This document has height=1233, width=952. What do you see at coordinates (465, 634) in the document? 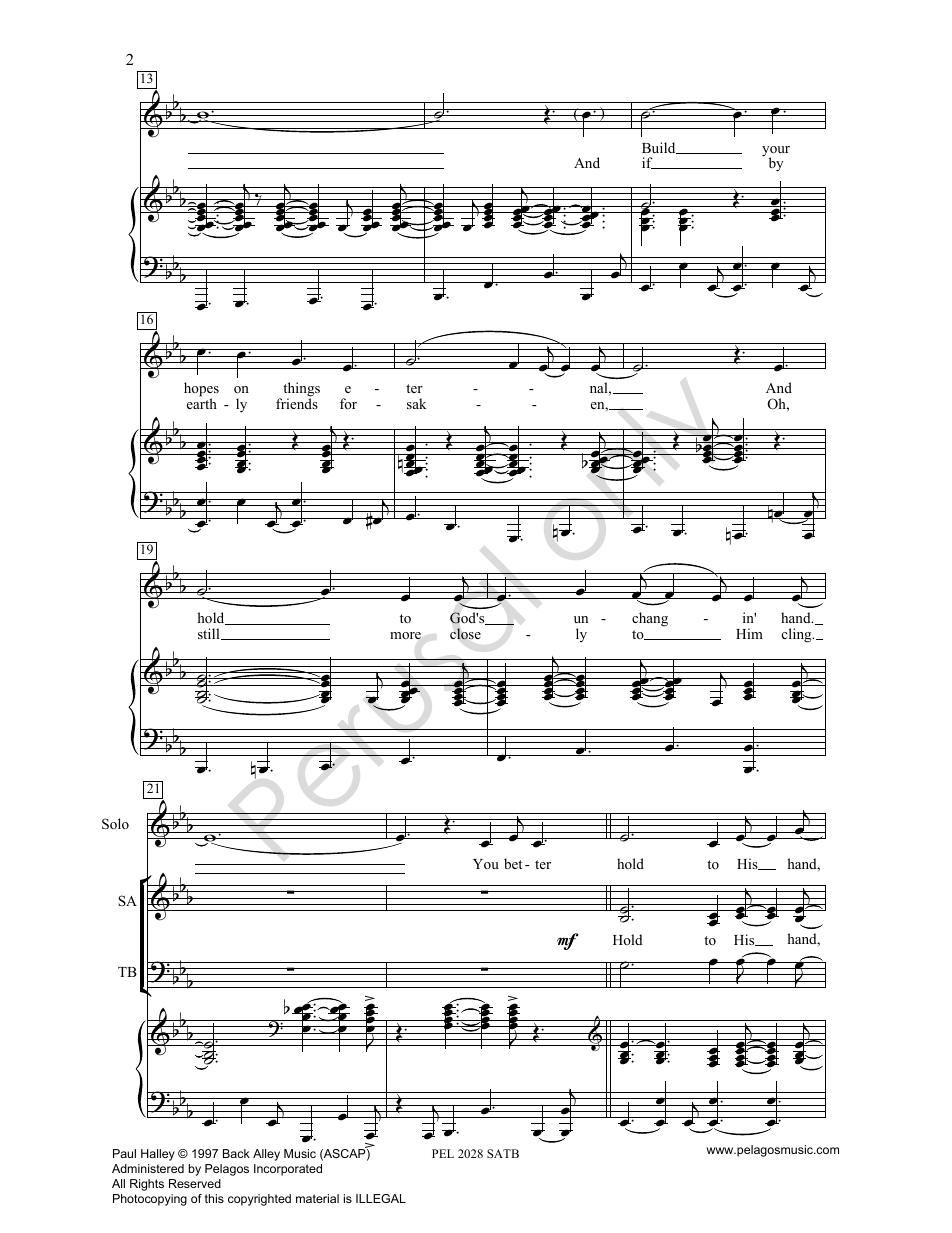
I see `close` at bounding box center [465, 634].
